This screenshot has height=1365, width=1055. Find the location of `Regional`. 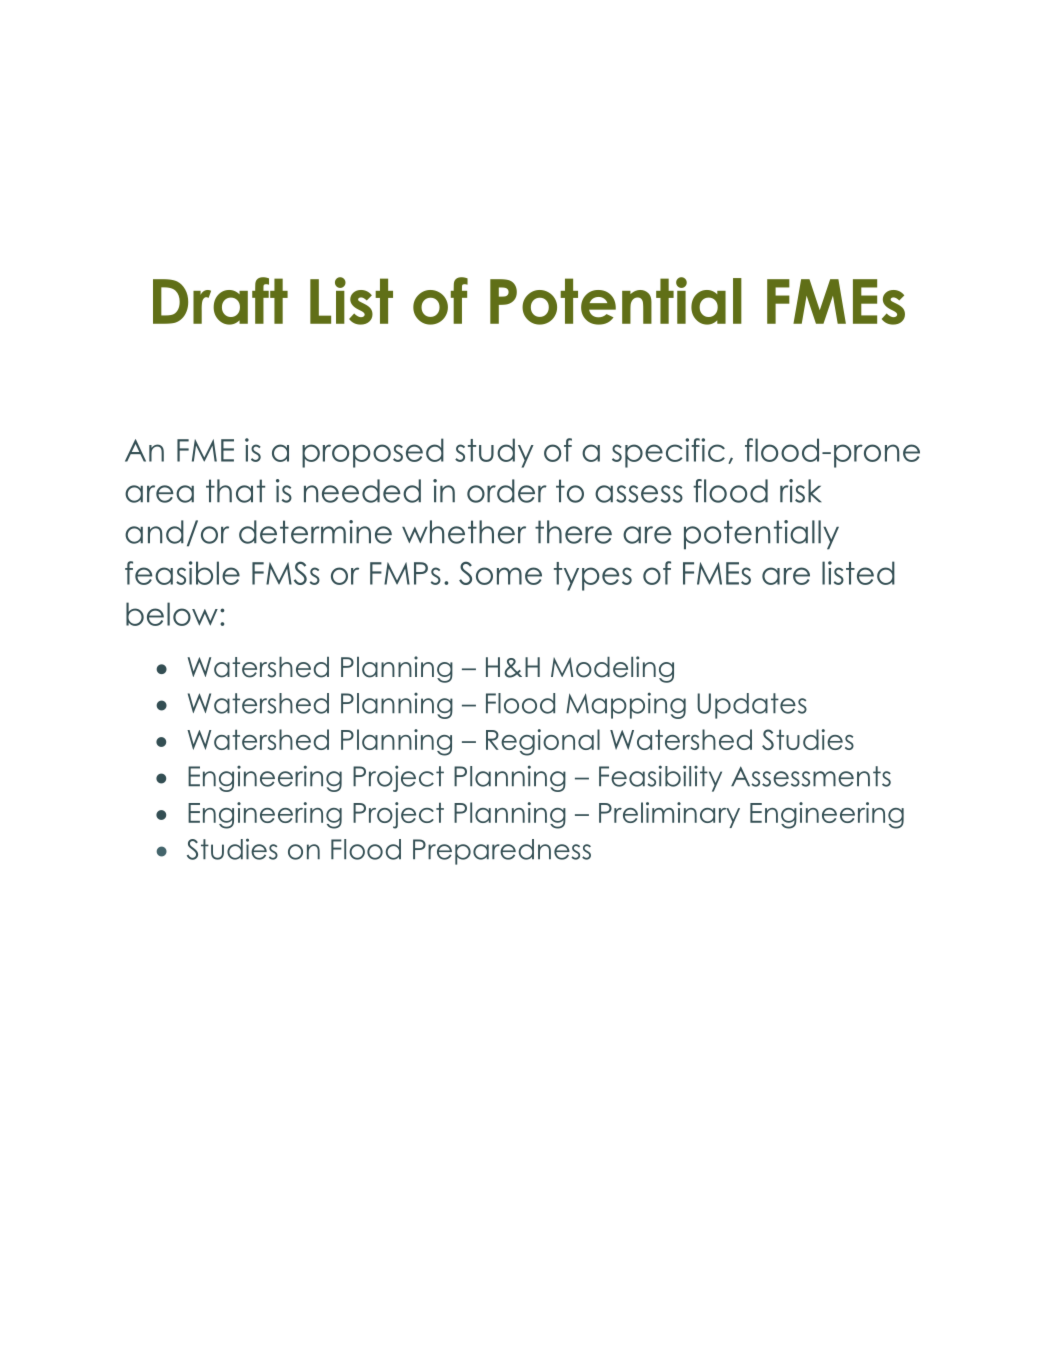

Regional is located at coordinates (543, 742).
